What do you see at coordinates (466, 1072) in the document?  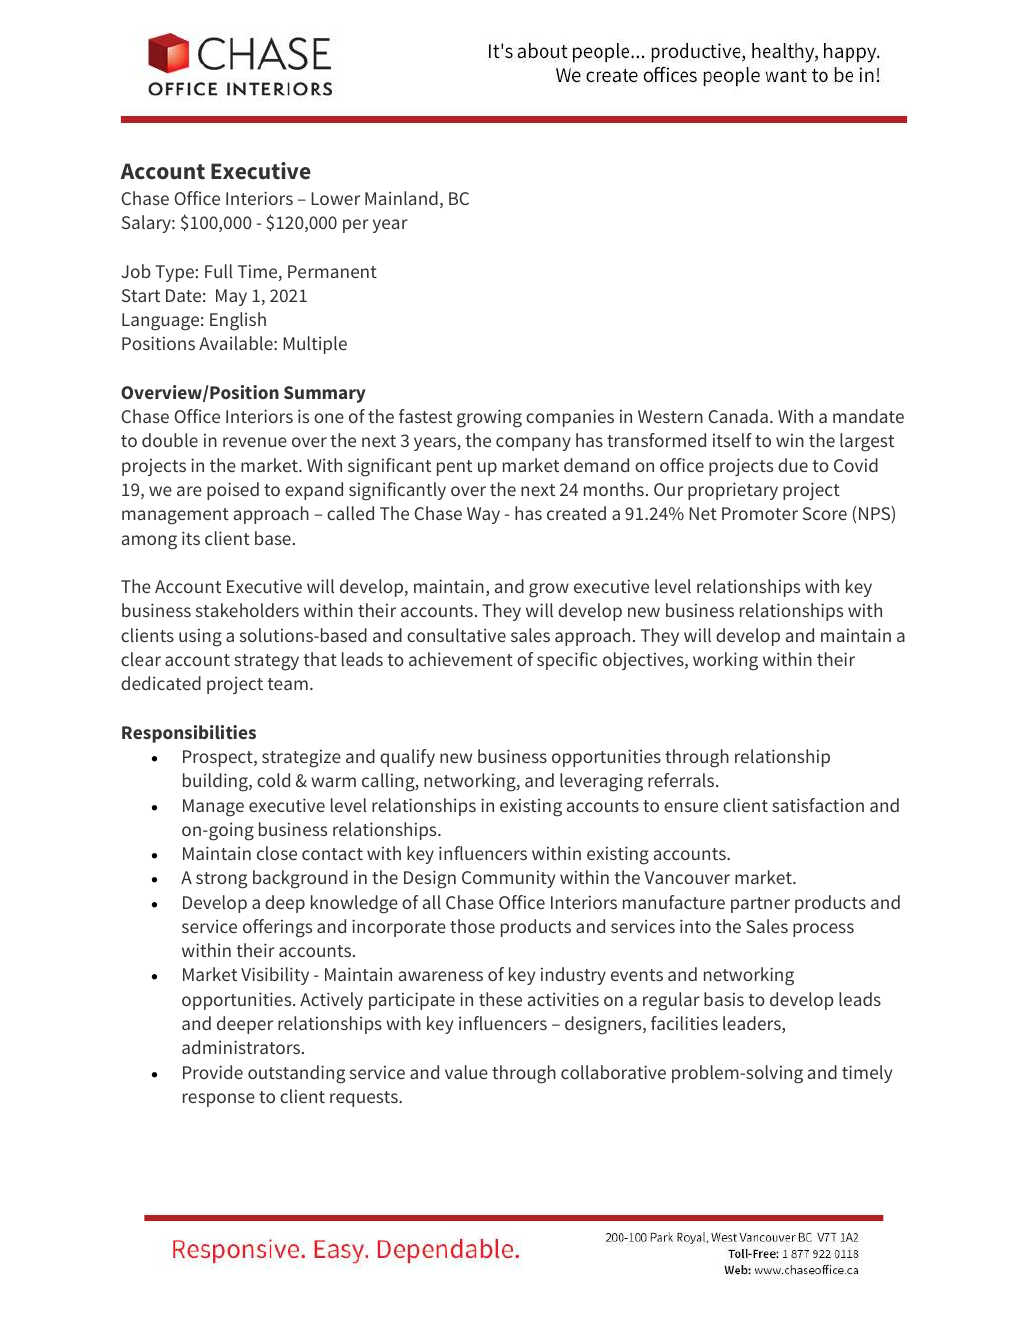 I see `value` at bounding box center [466, 1072].
